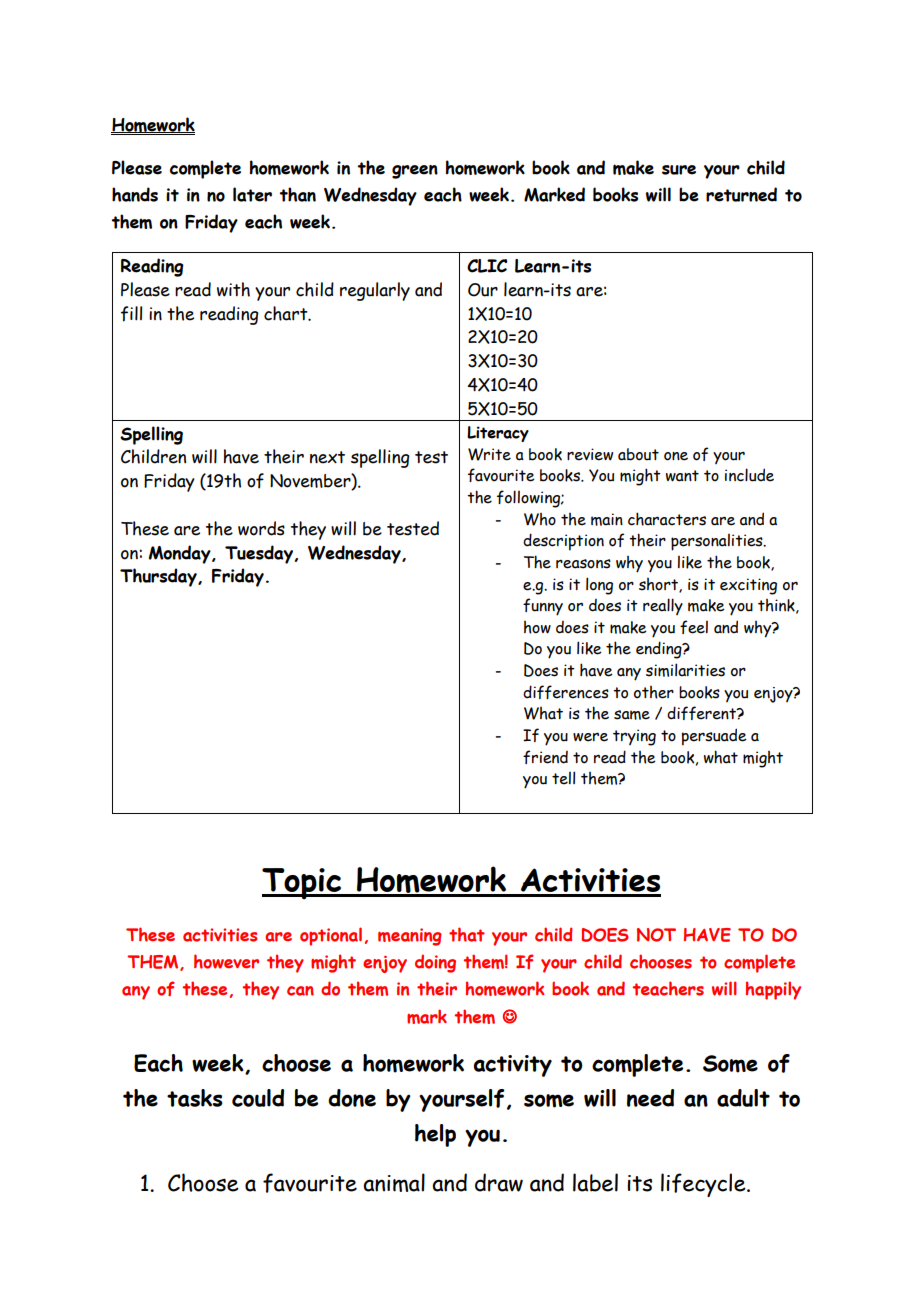 The image size is (924, 1308). I want to click on similarities, so click(685, 670).
